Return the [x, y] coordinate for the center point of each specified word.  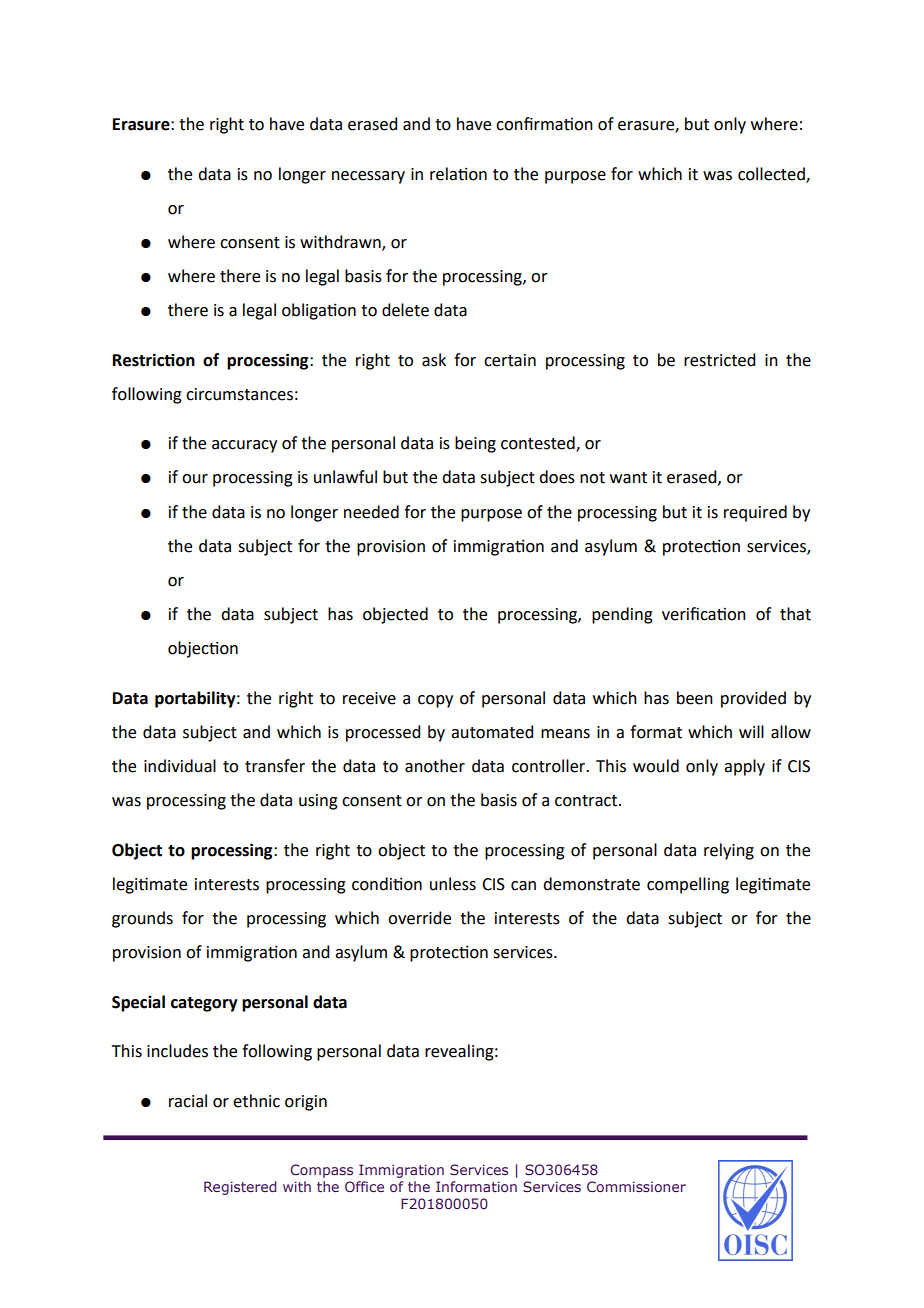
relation [458, 174]
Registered [240, 1188]
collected [772, 174]
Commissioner [636, 1186]
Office [364, 1186]
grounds [142, 919]
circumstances [239, 394]
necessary [368, 177]
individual [180, 766]
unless [453, 884]
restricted [719, 360]
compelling [688, 885]
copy [435, 701]
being [475, 444]
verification [704, 614]
